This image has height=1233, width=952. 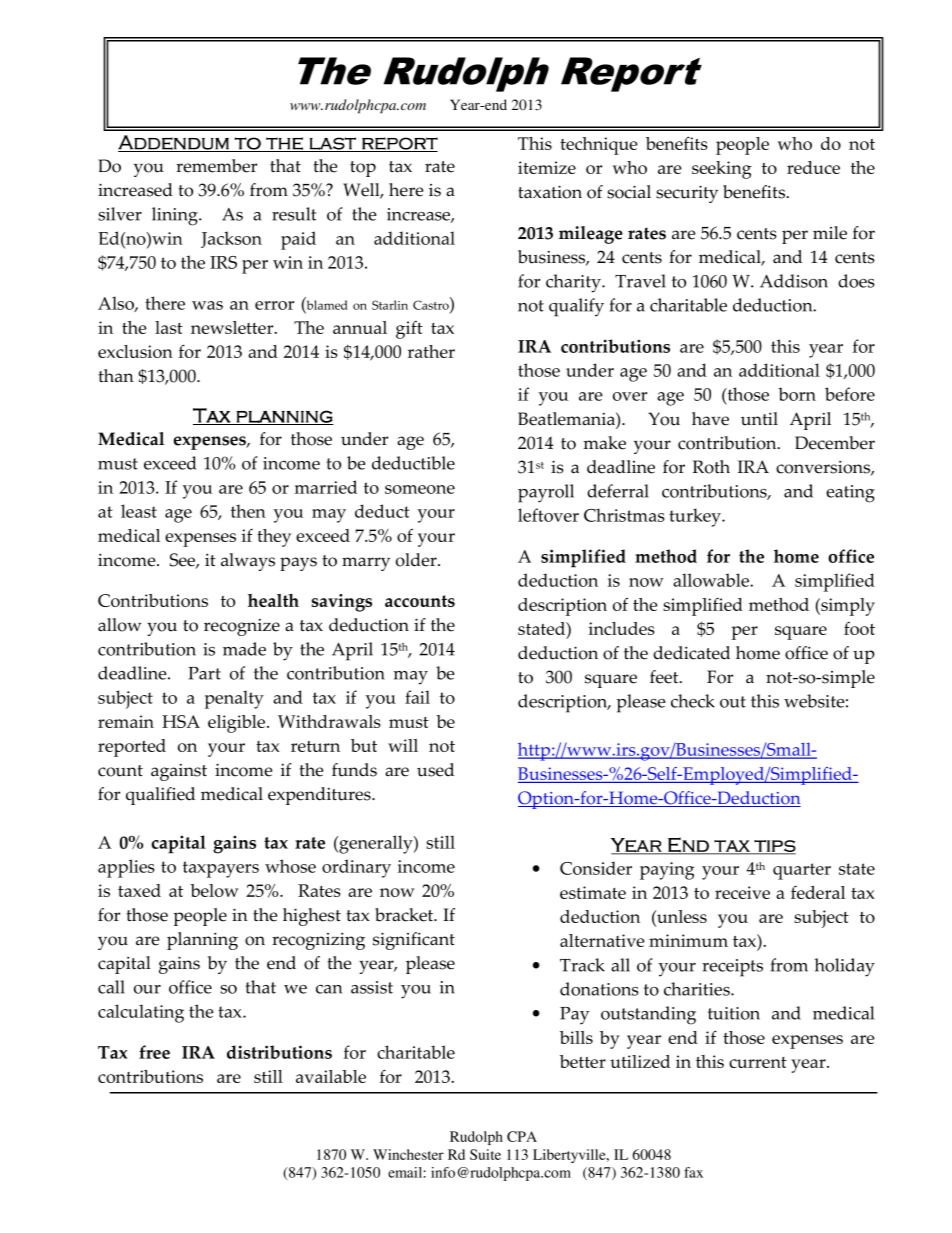 I want to click on fax, so click(x=693, y=1172).
